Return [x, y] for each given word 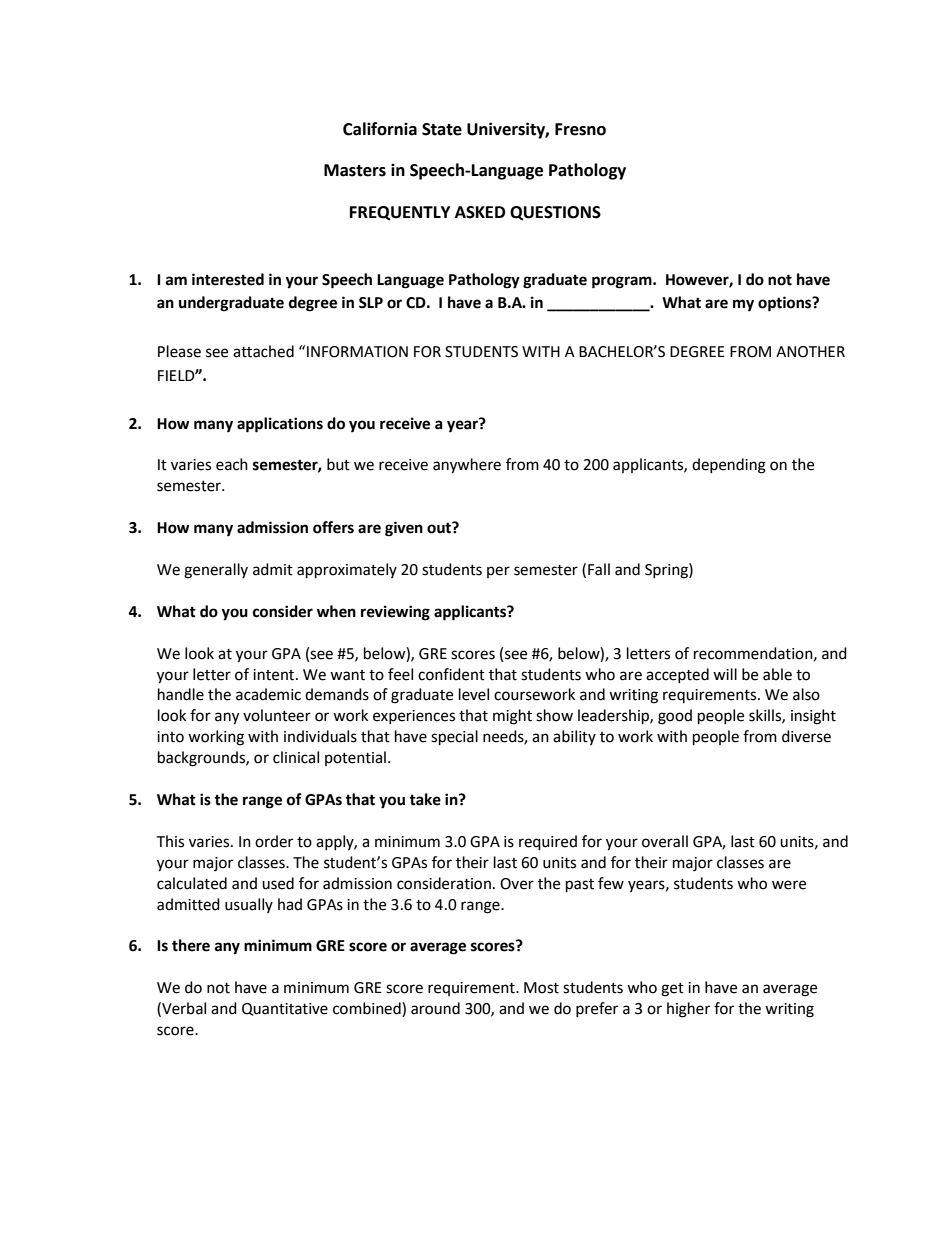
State [442, 129]
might [512, 717]
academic [268, 694]
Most [541, 988]
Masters [355, 170]
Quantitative [285, 1009]
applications [280, 425]
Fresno [580, 129]
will [725, 674]
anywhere [467, 466]
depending [729, 466]
